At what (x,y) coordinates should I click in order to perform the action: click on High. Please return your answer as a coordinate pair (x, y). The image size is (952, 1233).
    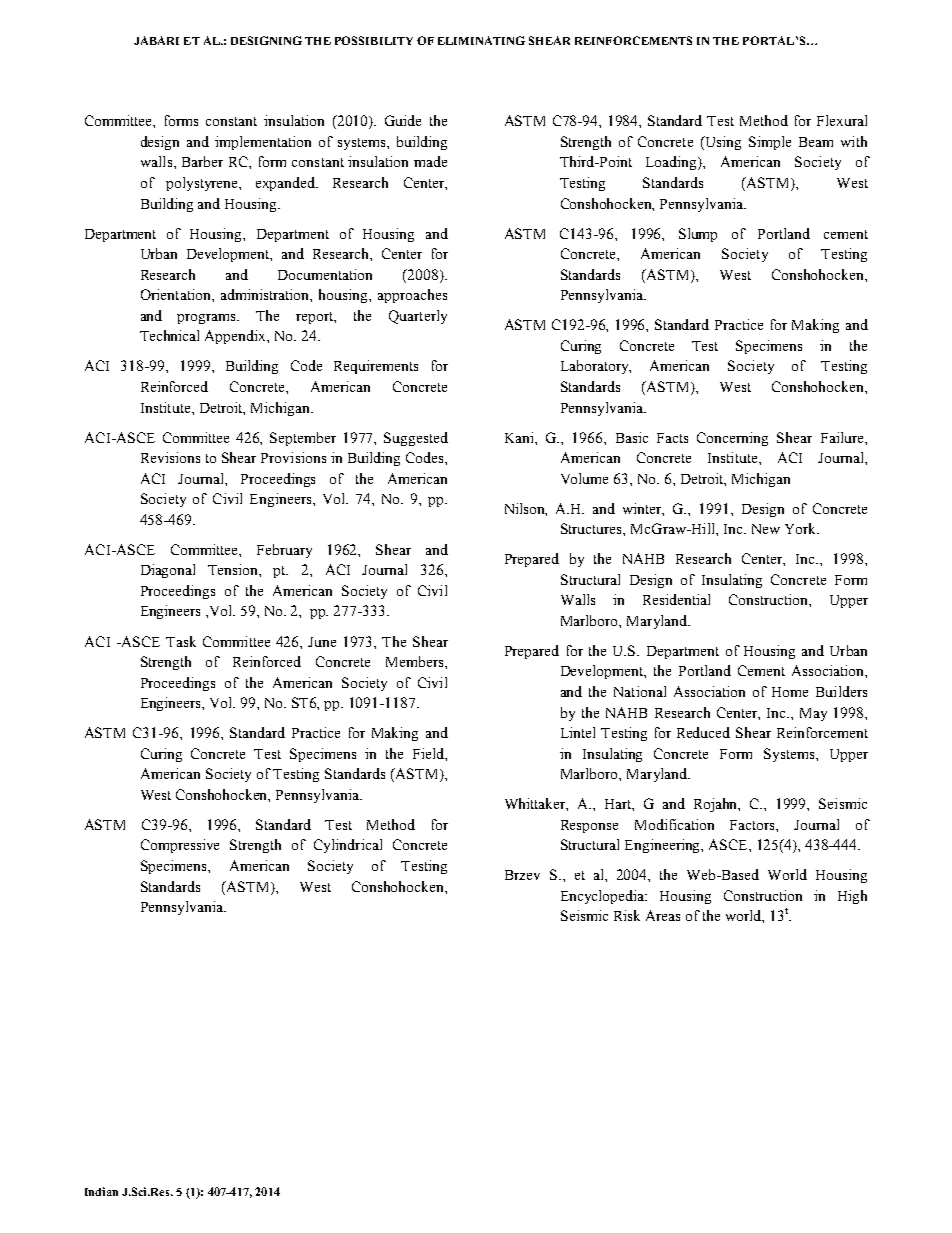
    Looking at the image, I should click on (852, 897).
